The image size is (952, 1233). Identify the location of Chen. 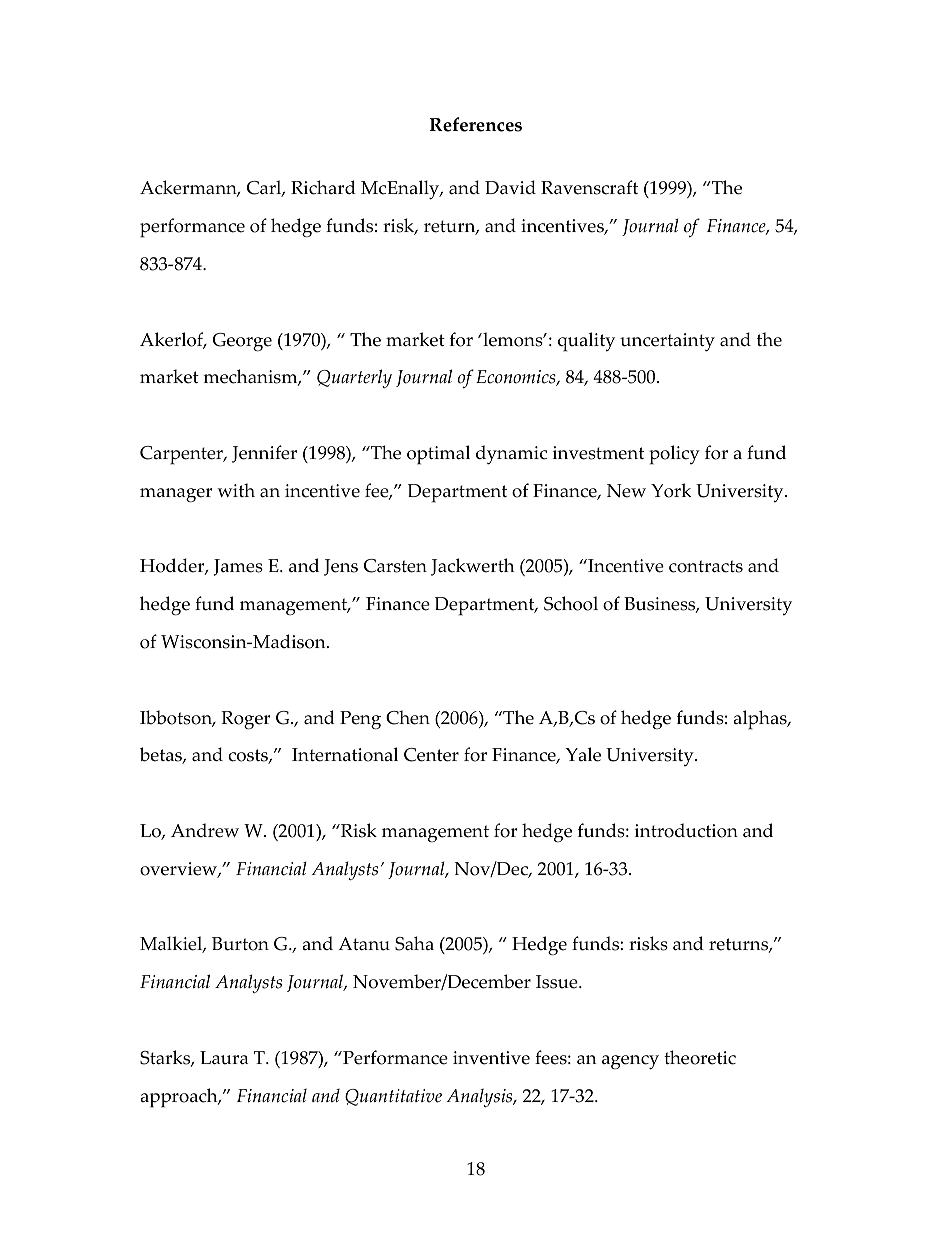
(408, 717).
